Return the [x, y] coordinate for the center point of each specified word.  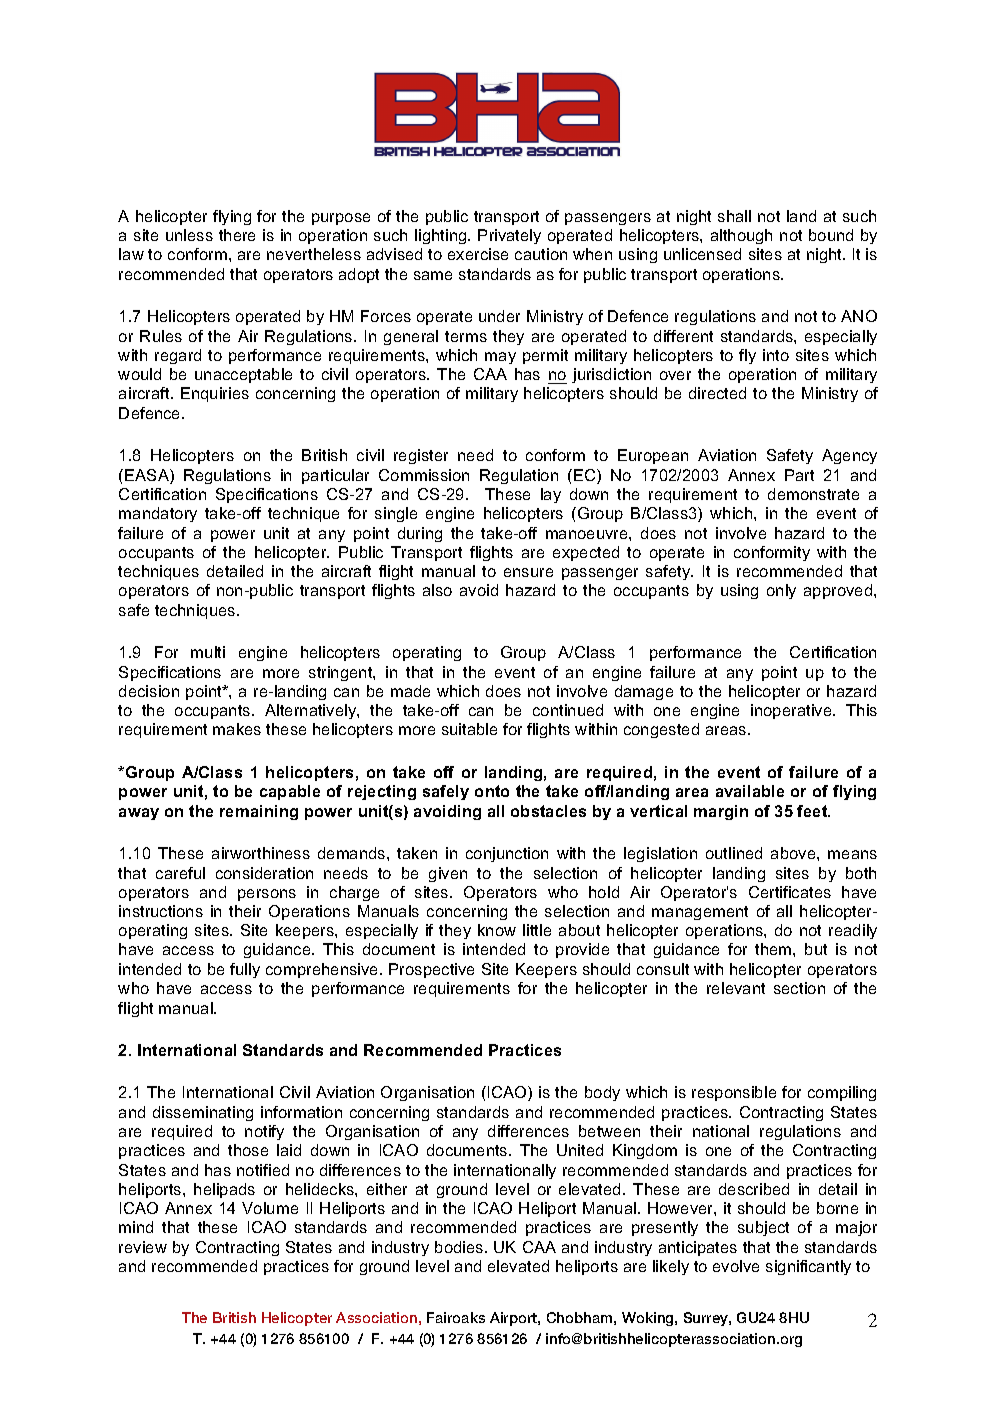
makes [237, 729]
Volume [270, 1208]
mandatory [158, 514]
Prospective [431, 970]
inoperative [792, 711]
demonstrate [813, 494]
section [799, 988]
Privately [509, 236]
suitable [469, 729]
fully [245, 970]
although [741, 236]
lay [551, 495]
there [237, 235]
